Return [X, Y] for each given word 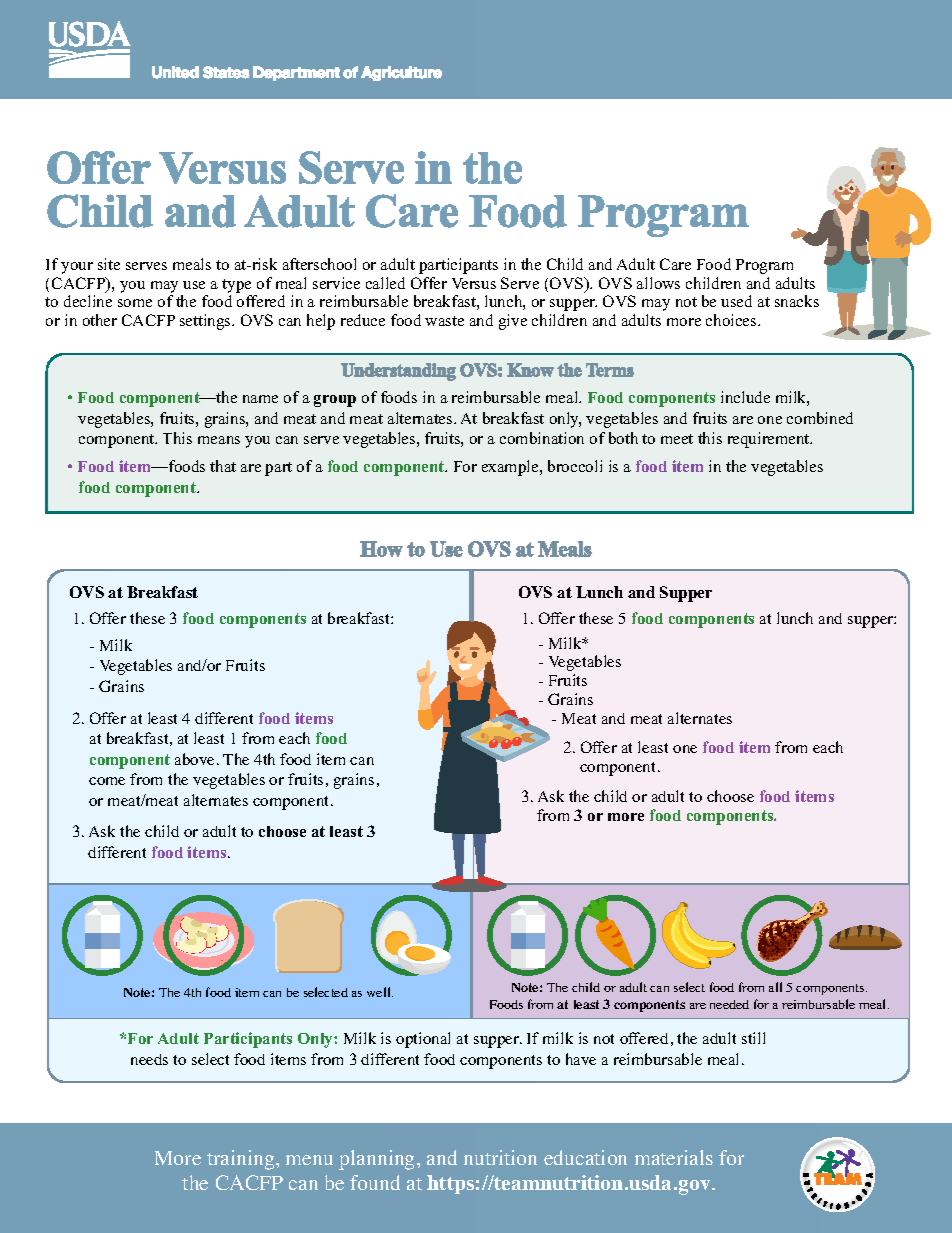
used [736, 301]
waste [444, 321]
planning [378, 1160]
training [242, 1160]
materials [674, 1157]
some [135, 303]
